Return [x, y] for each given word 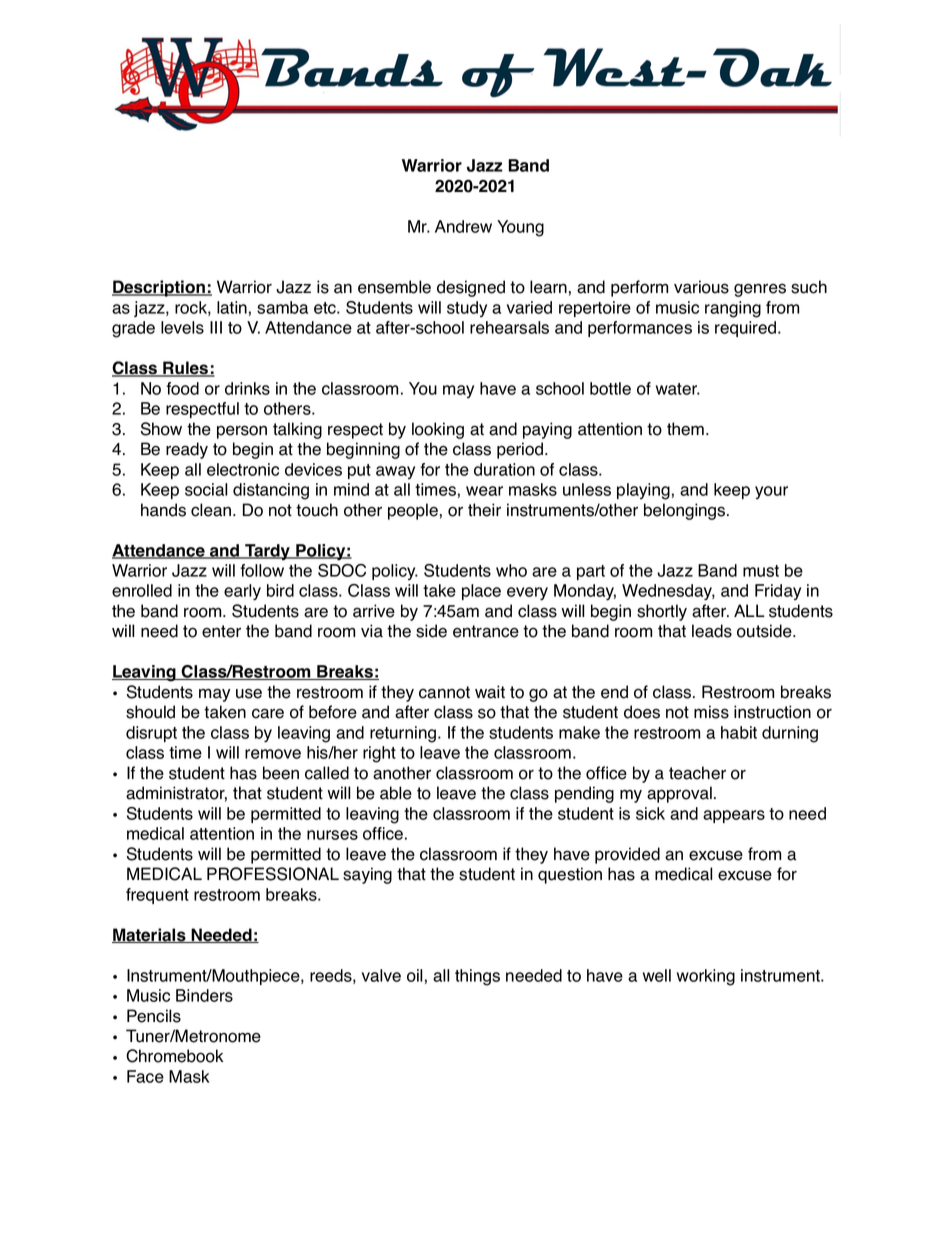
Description [160, 288]
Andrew [463, 226]
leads [712, 631]
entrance [486, 631]
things [477, 977]
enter [221, 631]
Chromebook [174, 1056]
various [701, 287]
